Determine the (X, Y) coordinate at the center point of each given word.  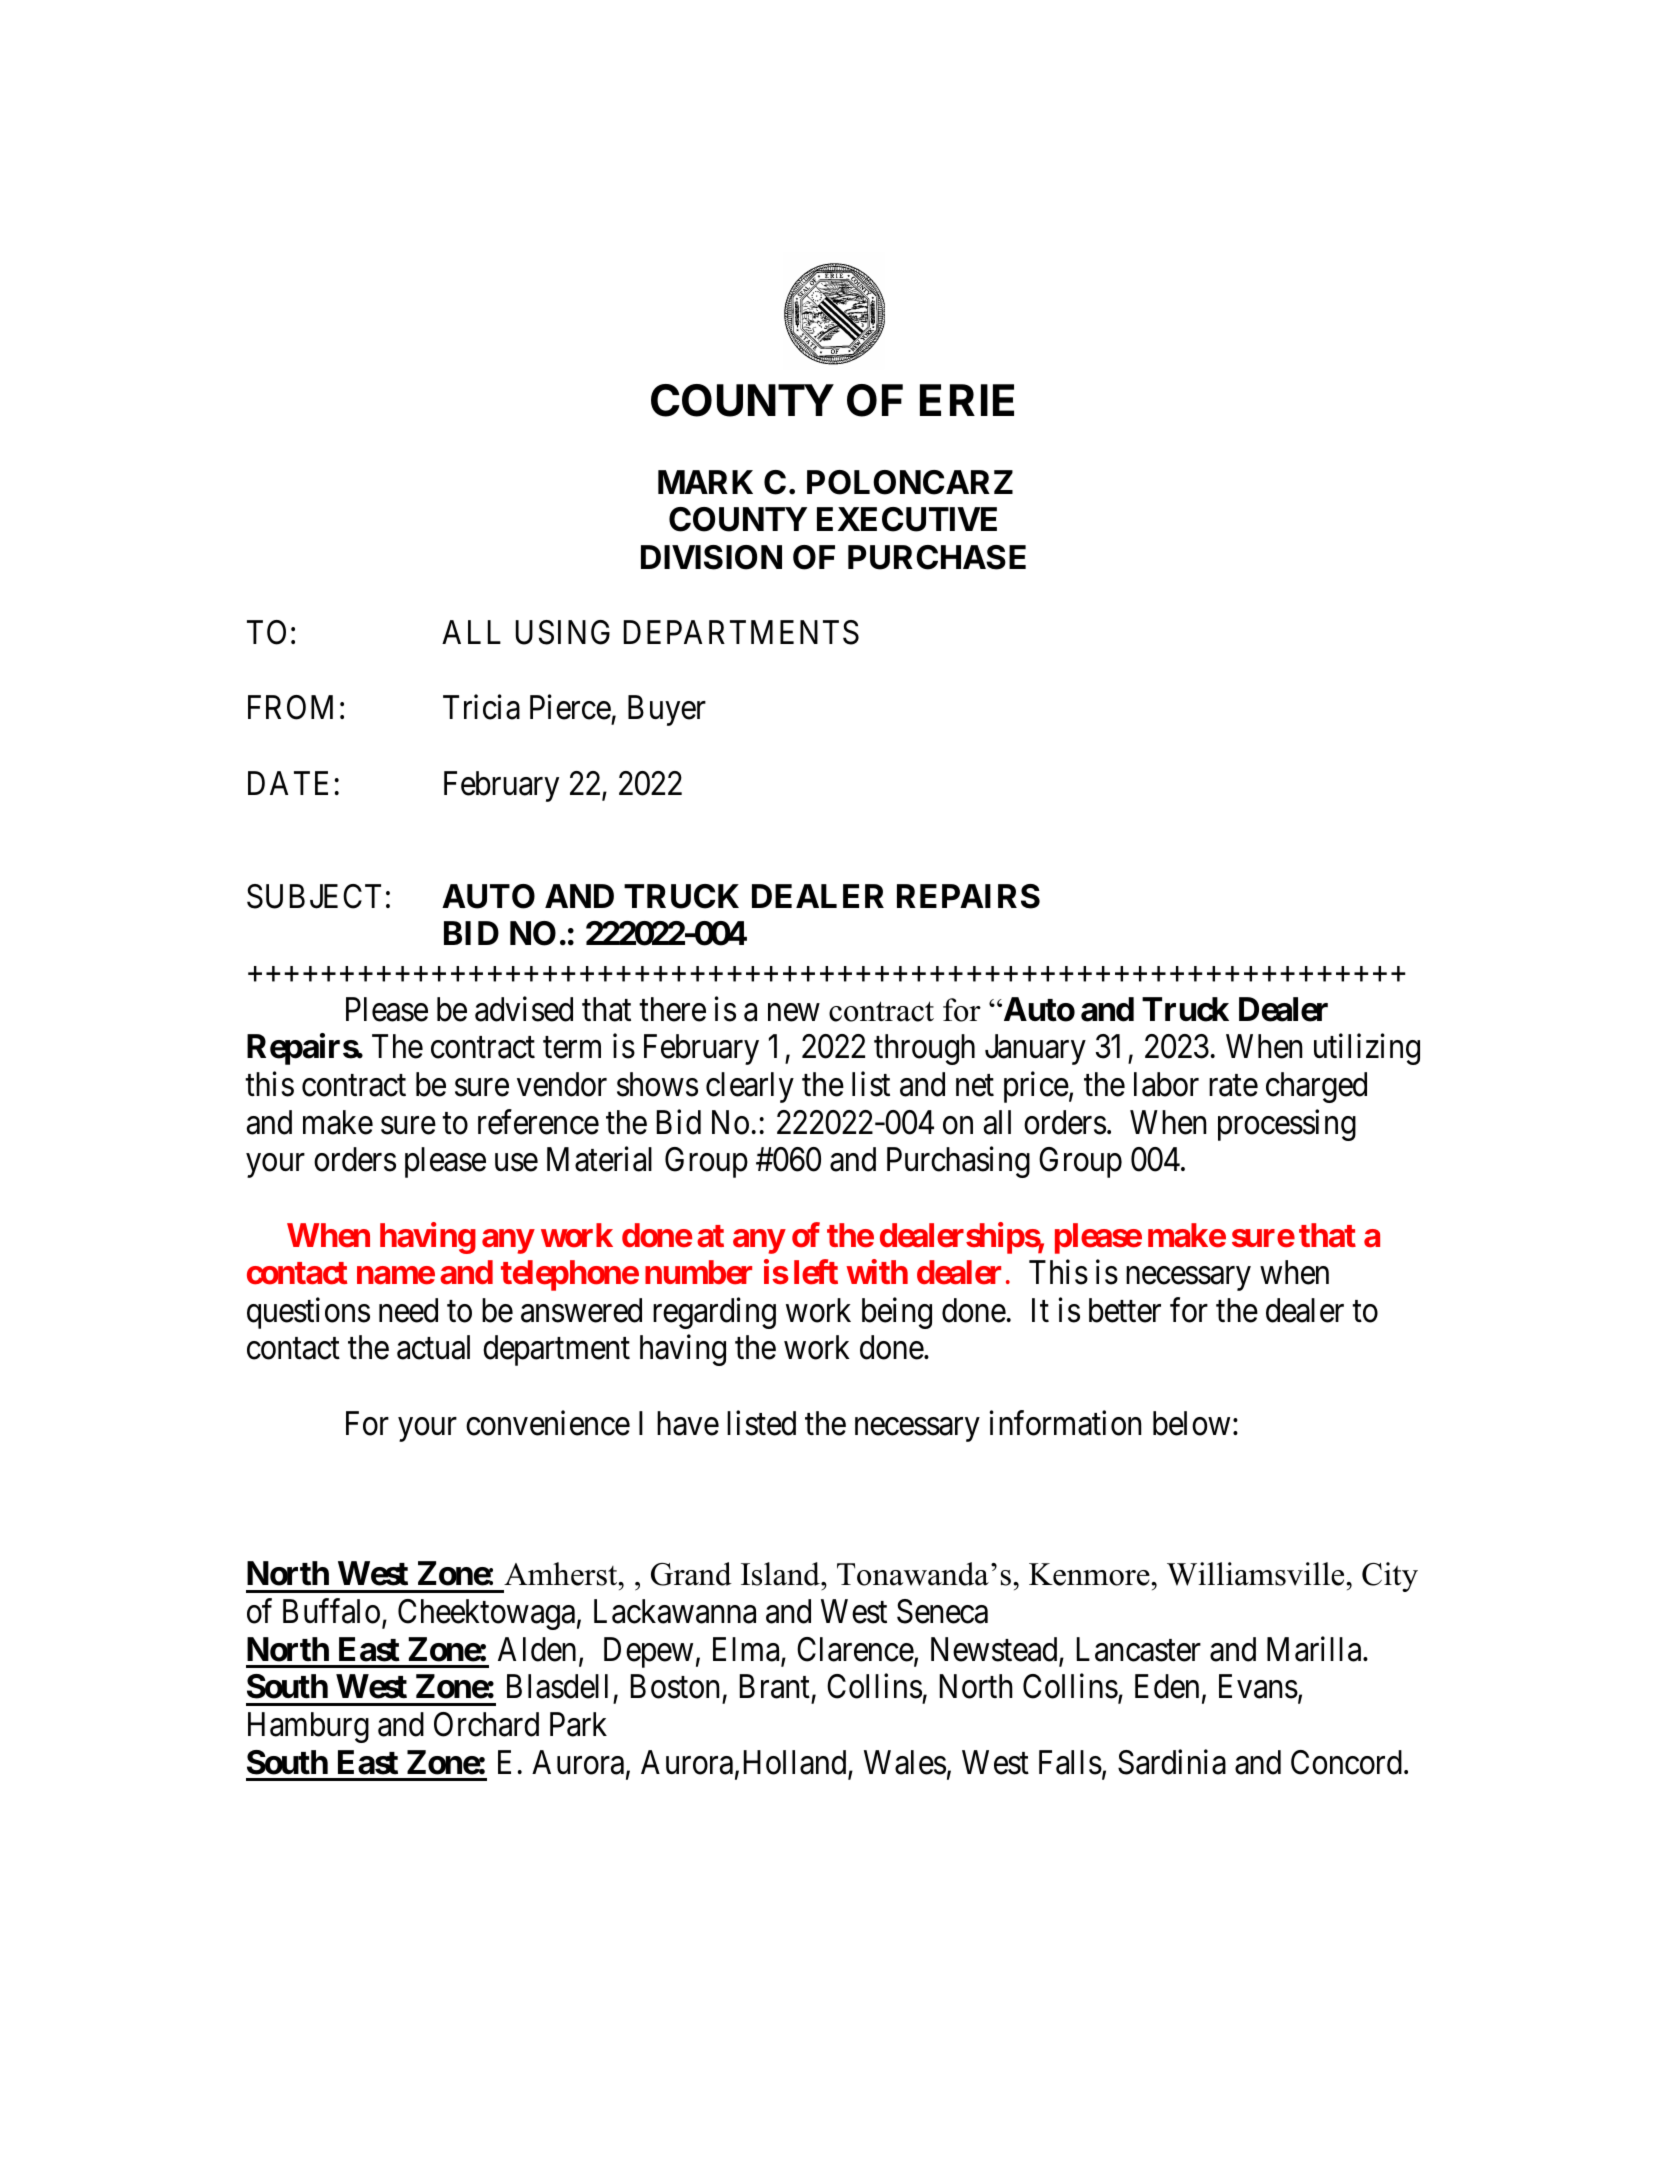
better (1125, 1310)
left (816, 1272)
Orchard (486, 1724)
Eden (1167, 1686)
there (672, 1009)
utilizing (1367, 1049)
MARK (705, 482)
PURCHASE (937, 557)
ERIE (967, 400)
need (408, 1310)
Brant (775, 1687)
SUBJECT (314, 896)
